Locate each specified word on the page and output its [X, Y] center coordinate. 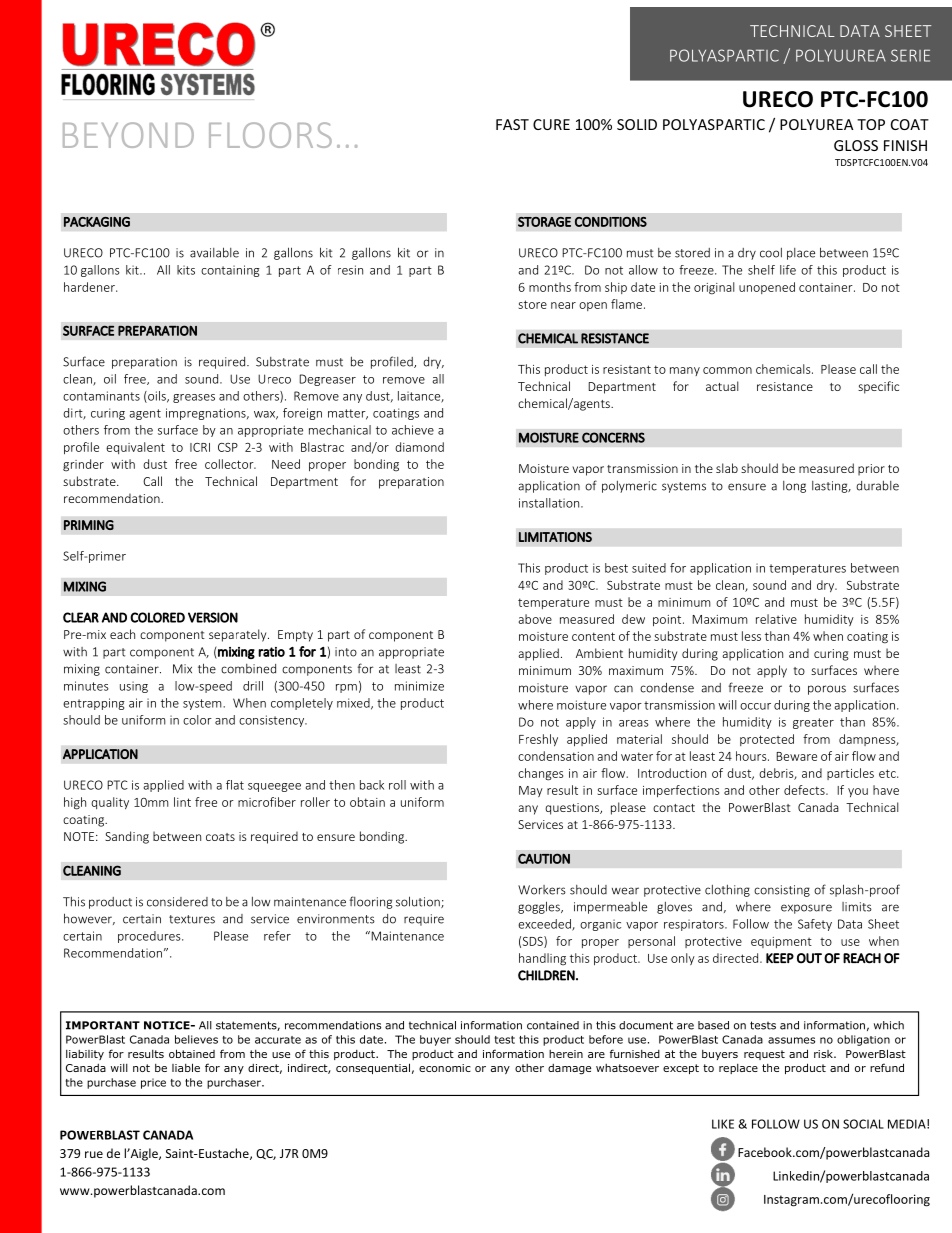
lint [182, 802]
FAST [512, 124]
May [531, 791]
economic [445, 1068]
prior [871, 470]
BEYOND [128, 135]
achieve [413, 430]
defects [805, 790]
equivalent [135, 448]
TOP [871, 124]
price [153, 1083]
